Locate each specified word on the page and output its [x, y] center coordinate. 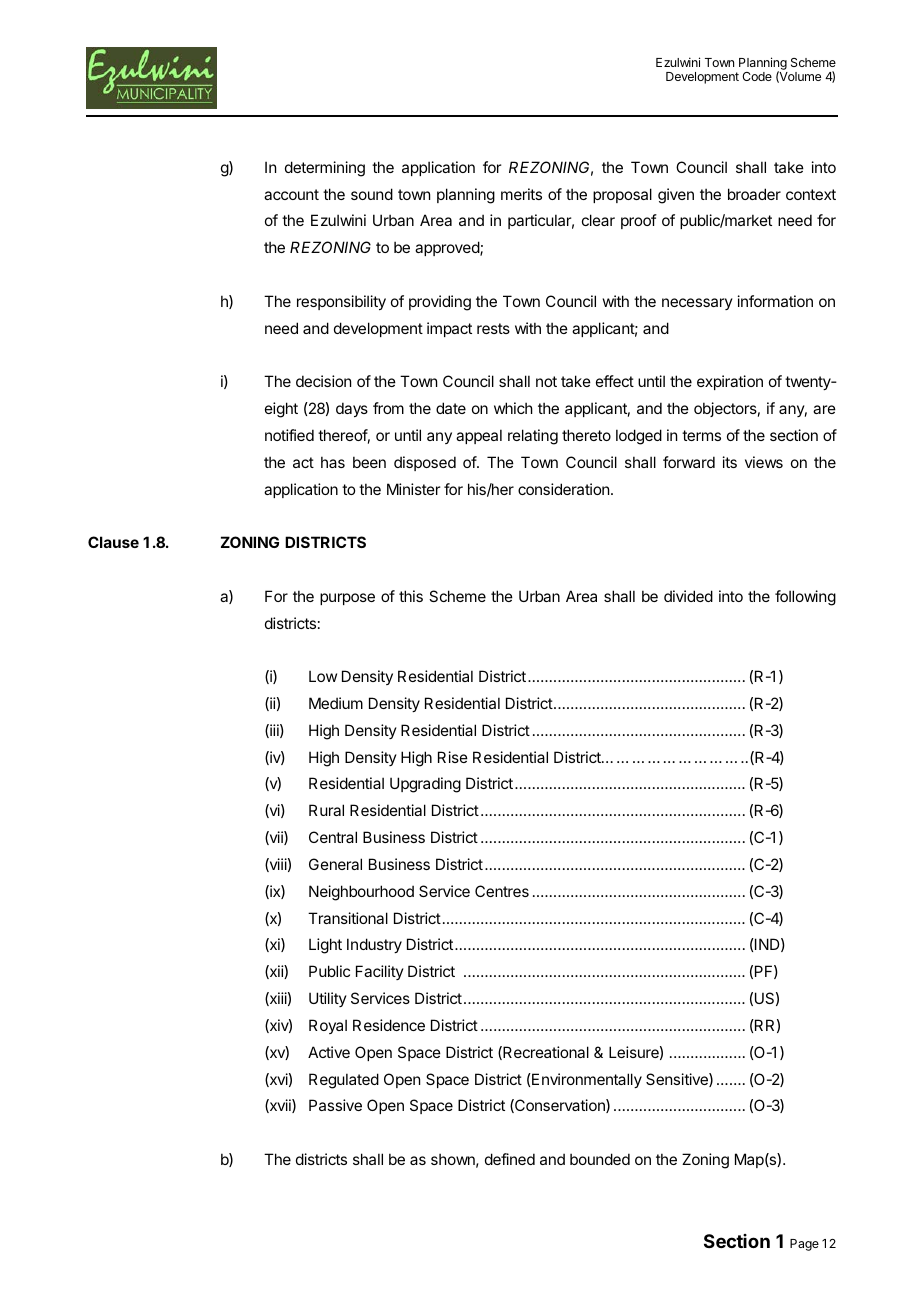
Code [757, 76]
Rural [326, 810]
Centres [502, 891]
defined [510, 1159]
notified [289, 435]
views [764, 462]
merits [521, 194]
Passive [335, 1105]
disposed [425, 463]
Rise [453, 757]
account [291, 194]
